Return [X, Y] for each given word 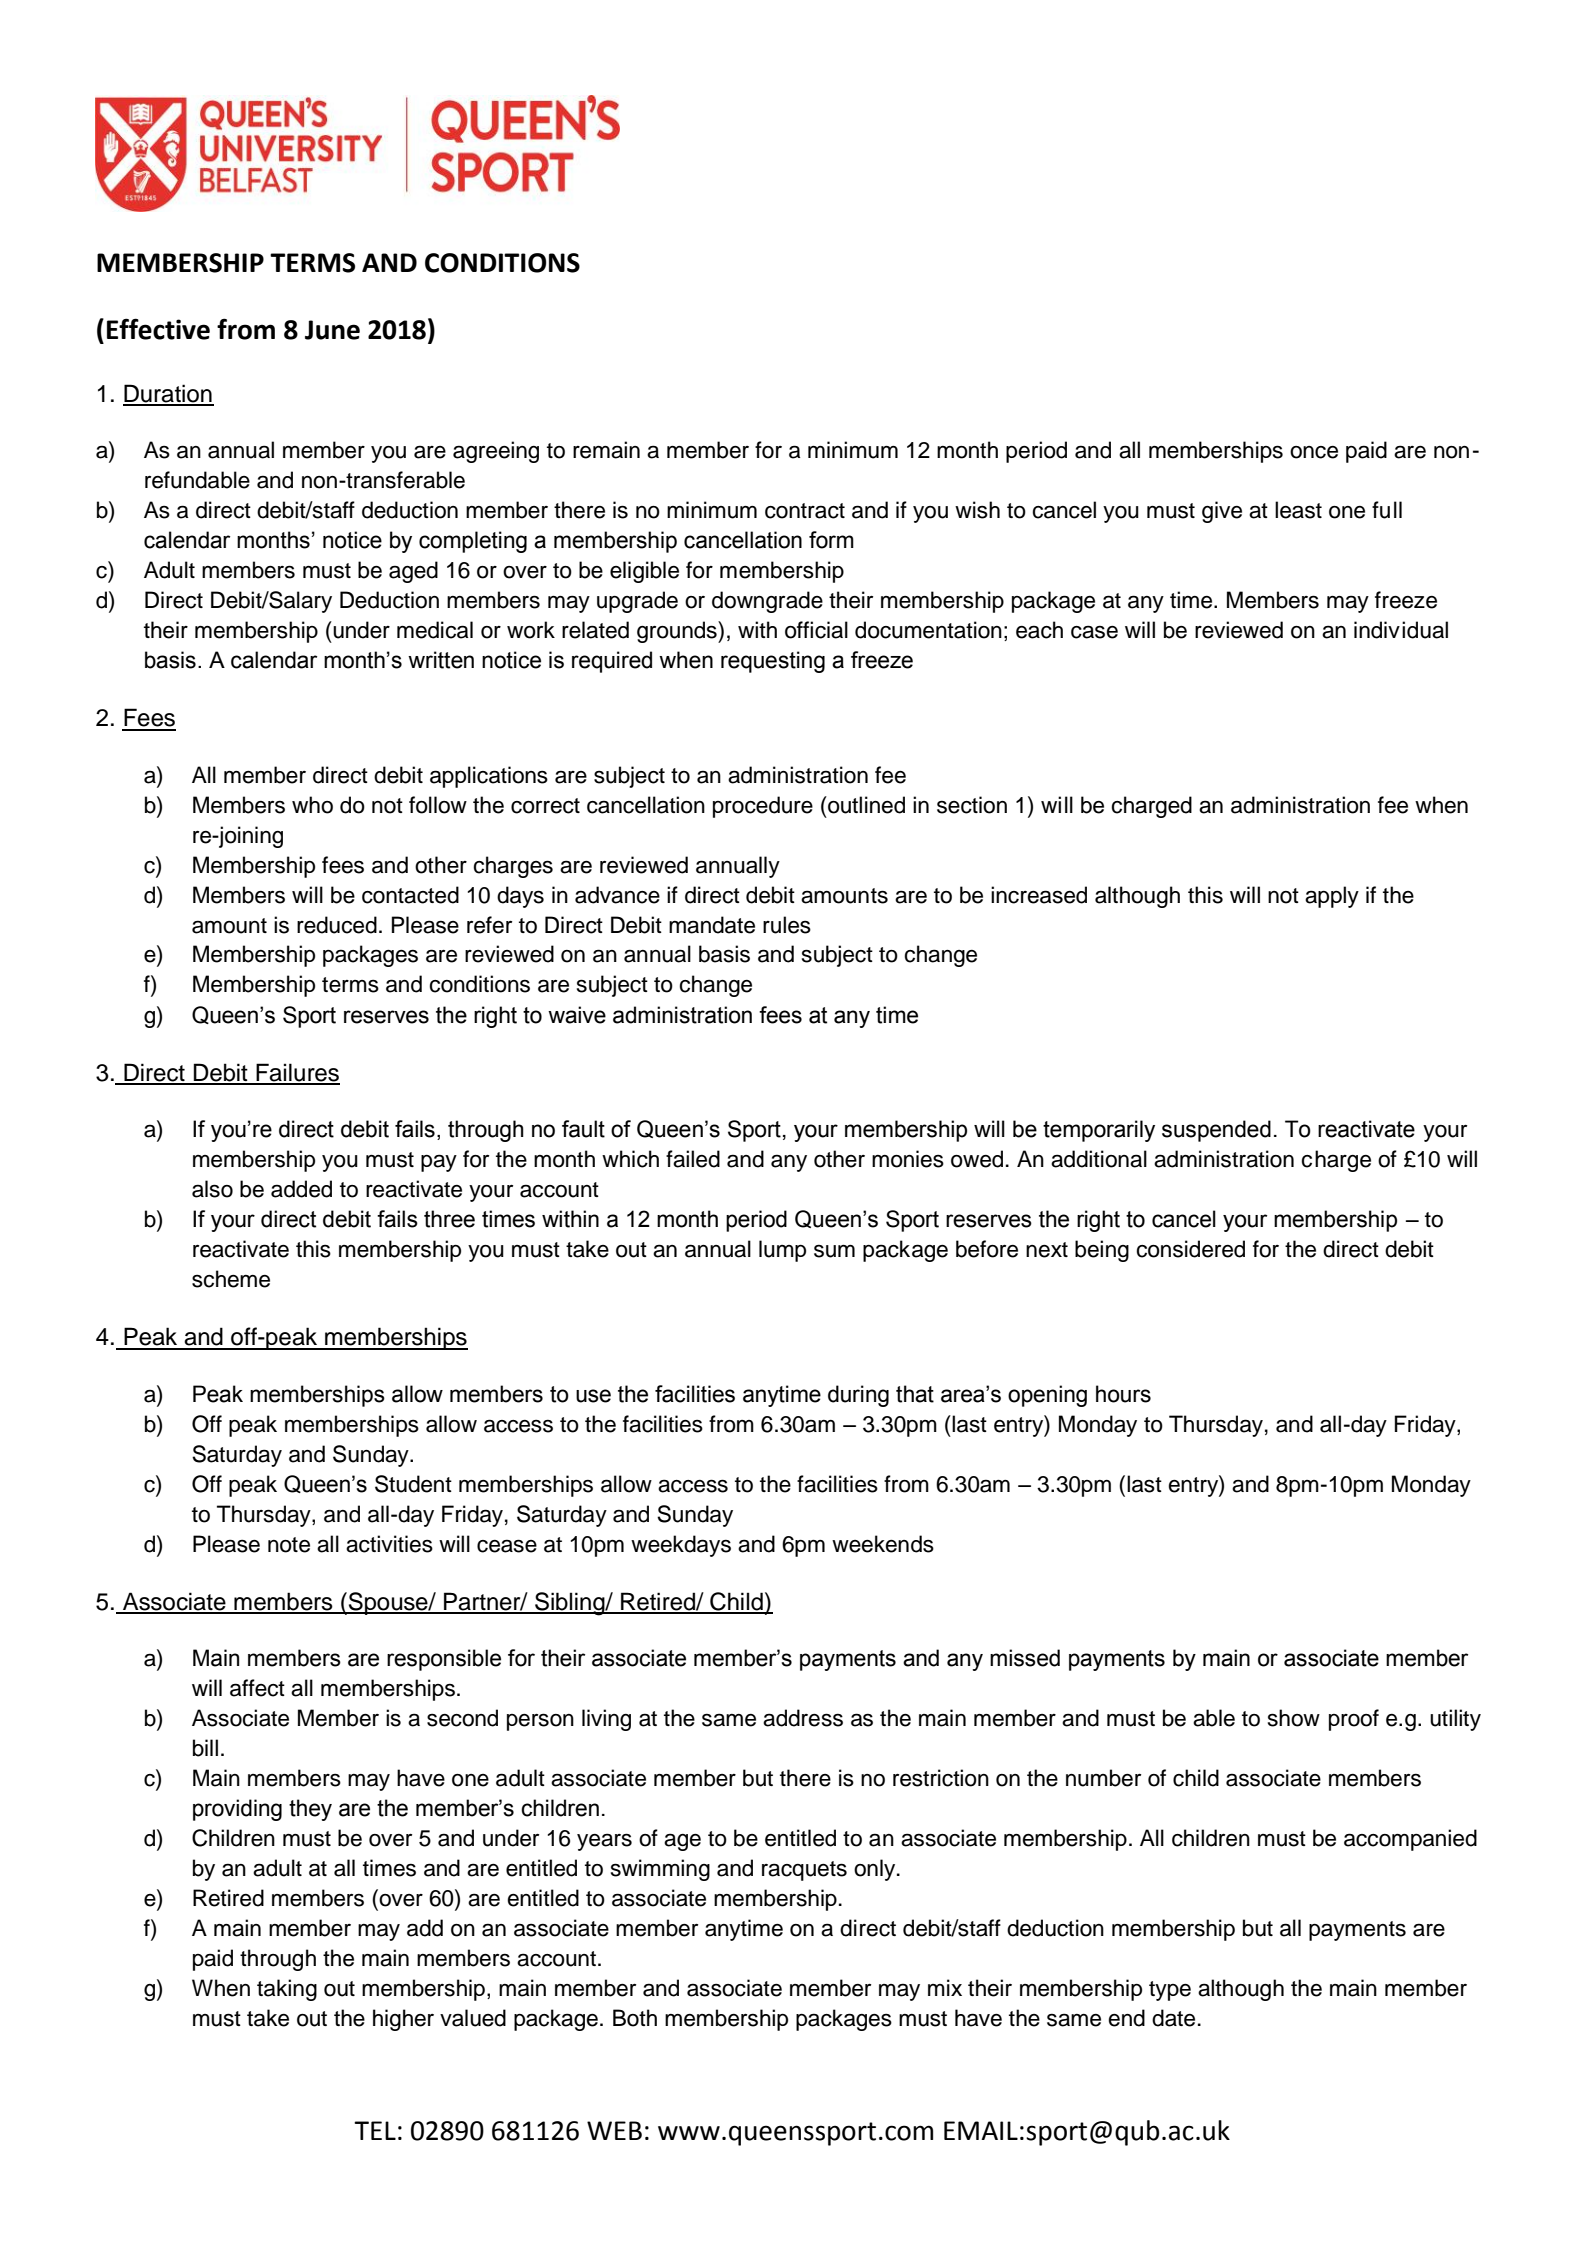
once [1314, 452]
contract [805, 511]
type [1170, 1991]
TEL [375, 2130]
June [332, 330]
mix [945, 1987]
